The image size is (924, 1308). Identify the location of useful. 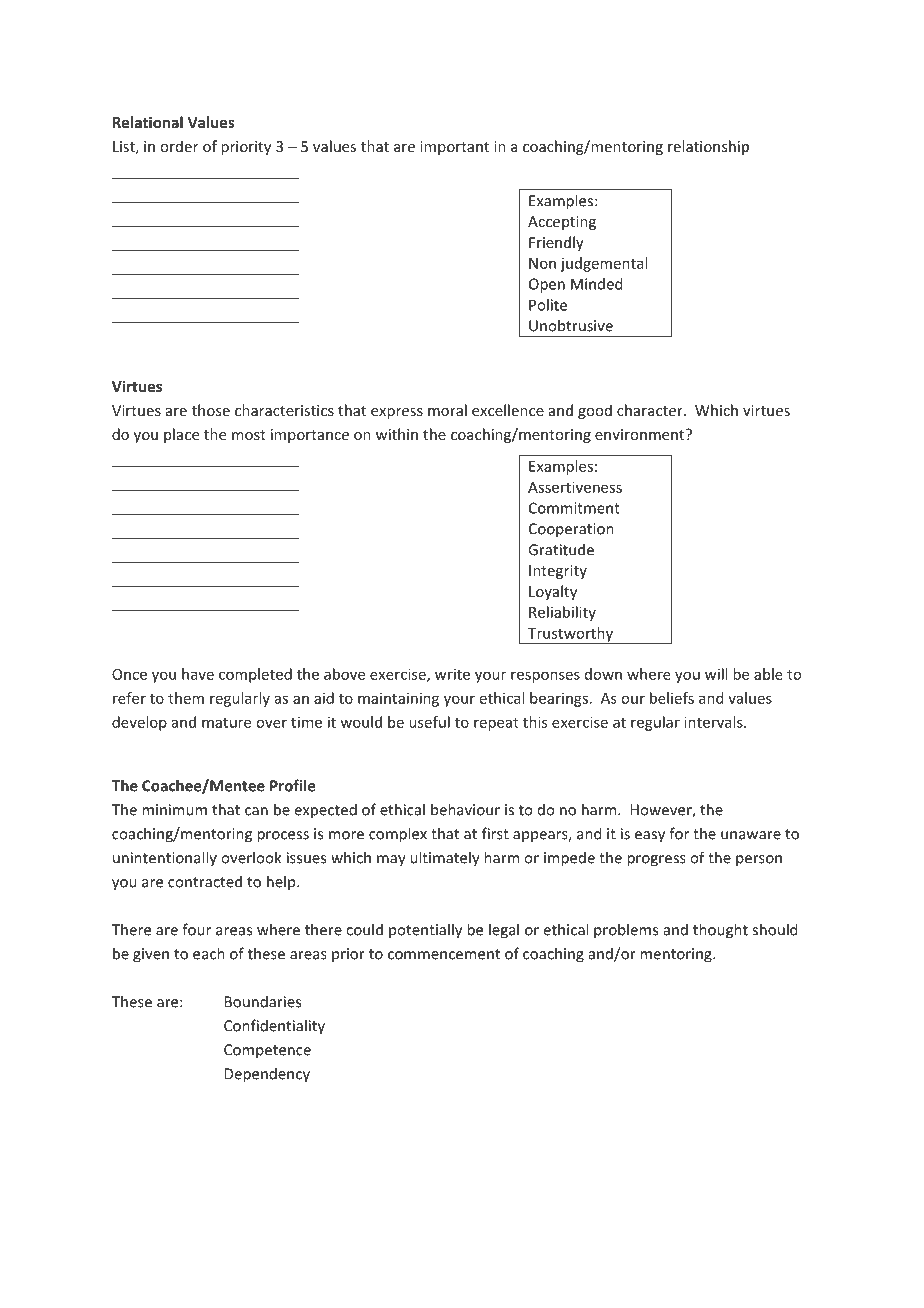
(429, 722).
